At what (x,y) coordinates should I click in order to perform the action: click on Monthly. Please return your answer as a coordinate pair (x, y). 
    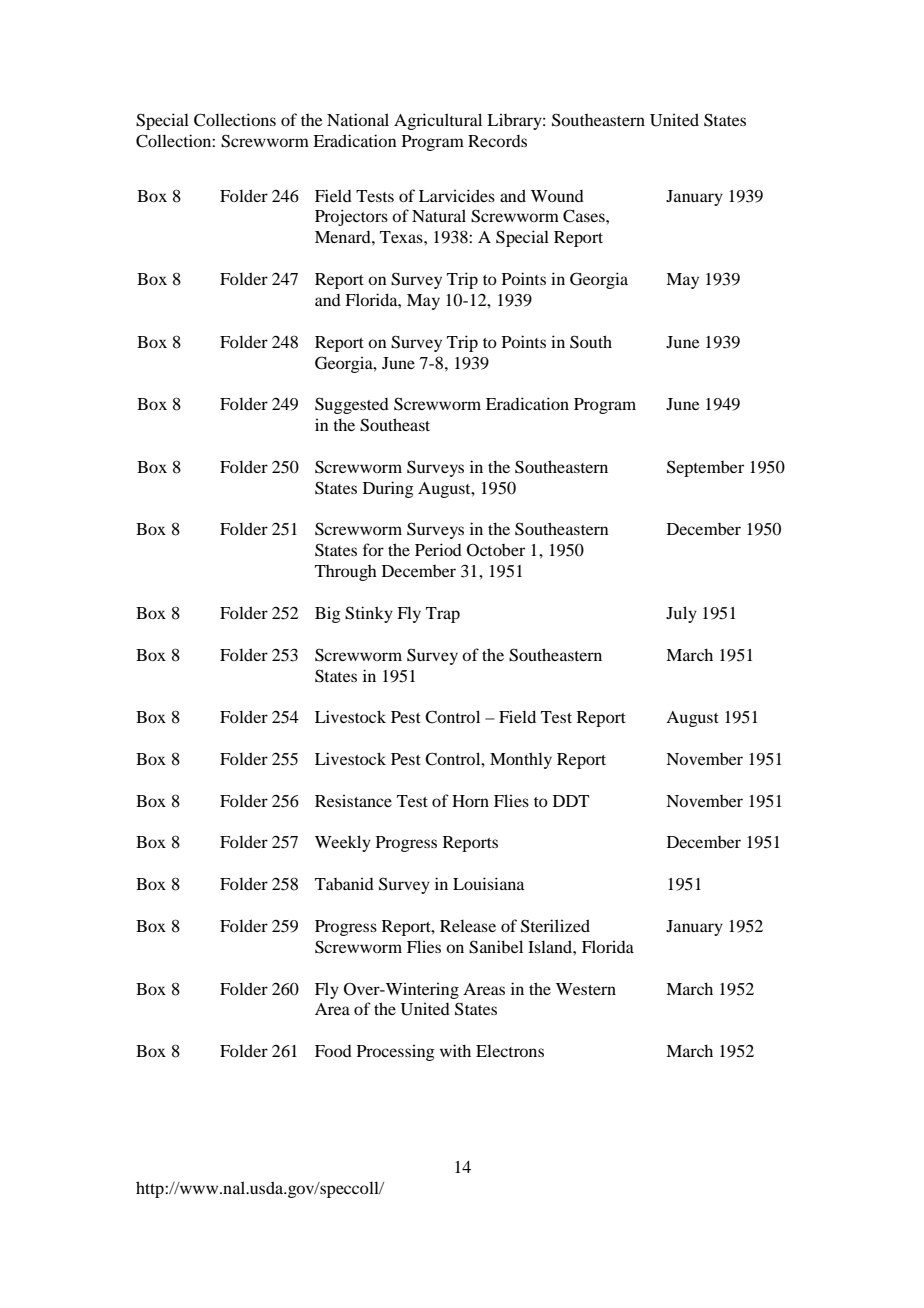
    Looking at the image, I should click on (521, 760).
